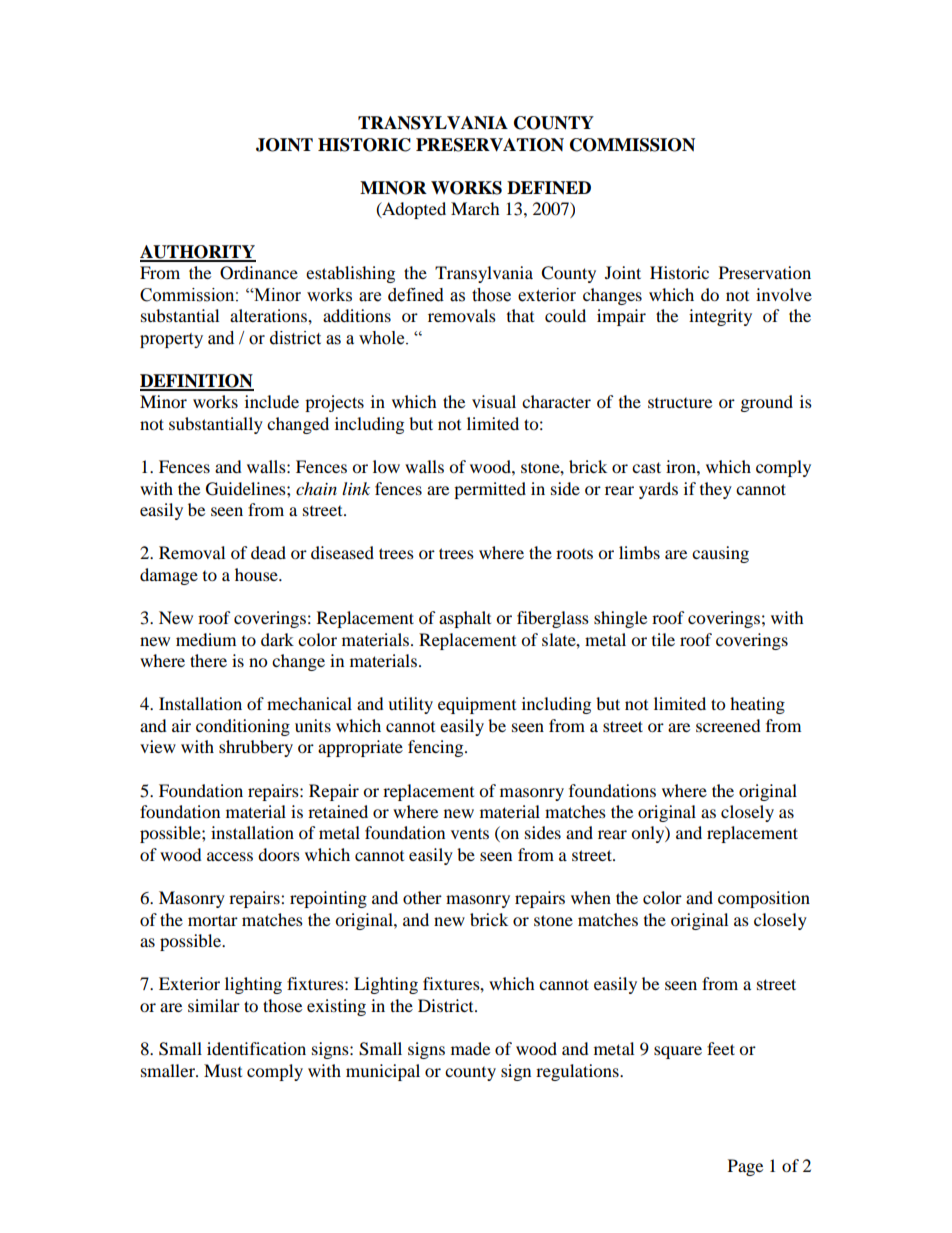  I want to click on Must, so click(223, 1070).
